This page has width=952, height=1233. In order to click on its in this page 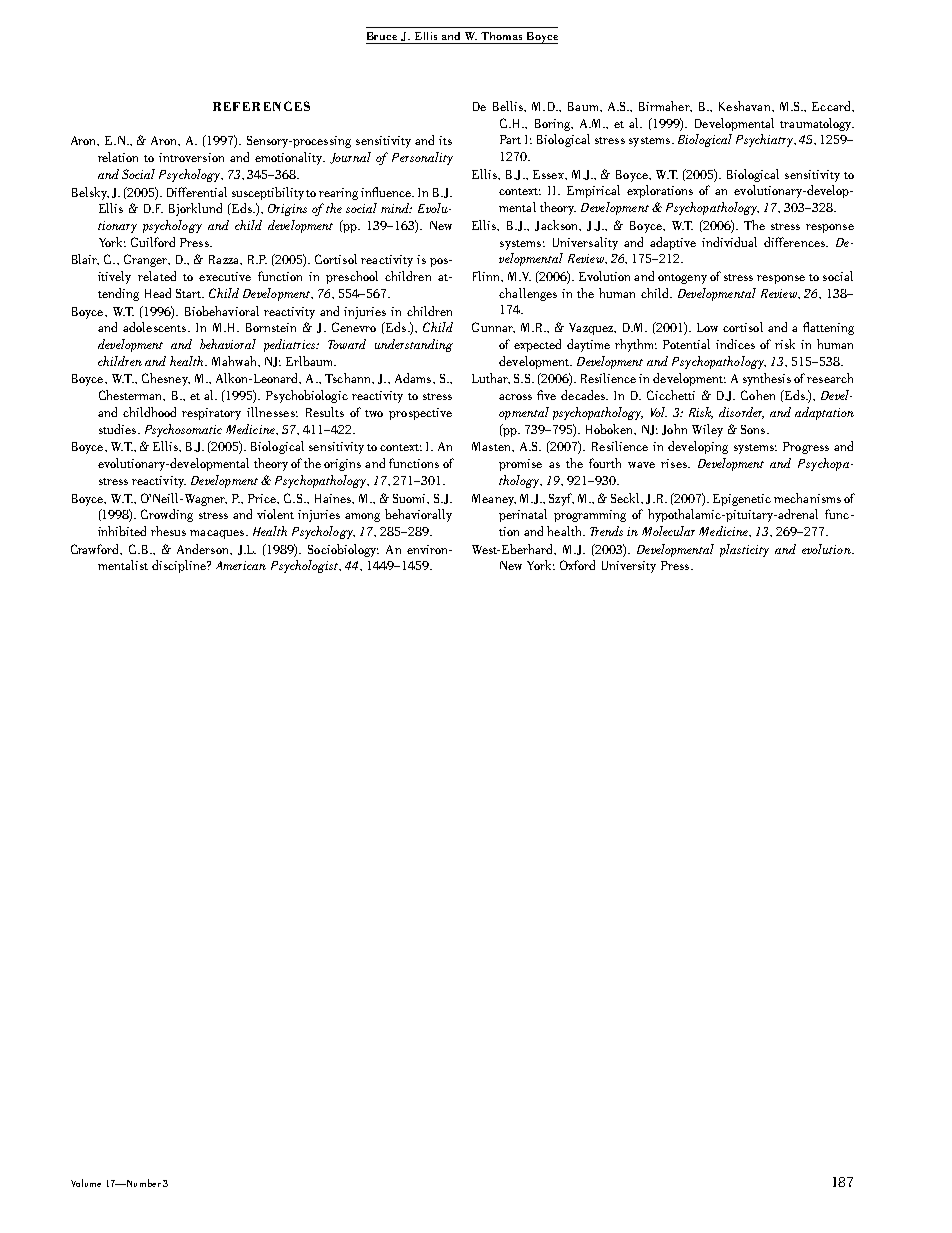, I will do `click(445, 140)`.
